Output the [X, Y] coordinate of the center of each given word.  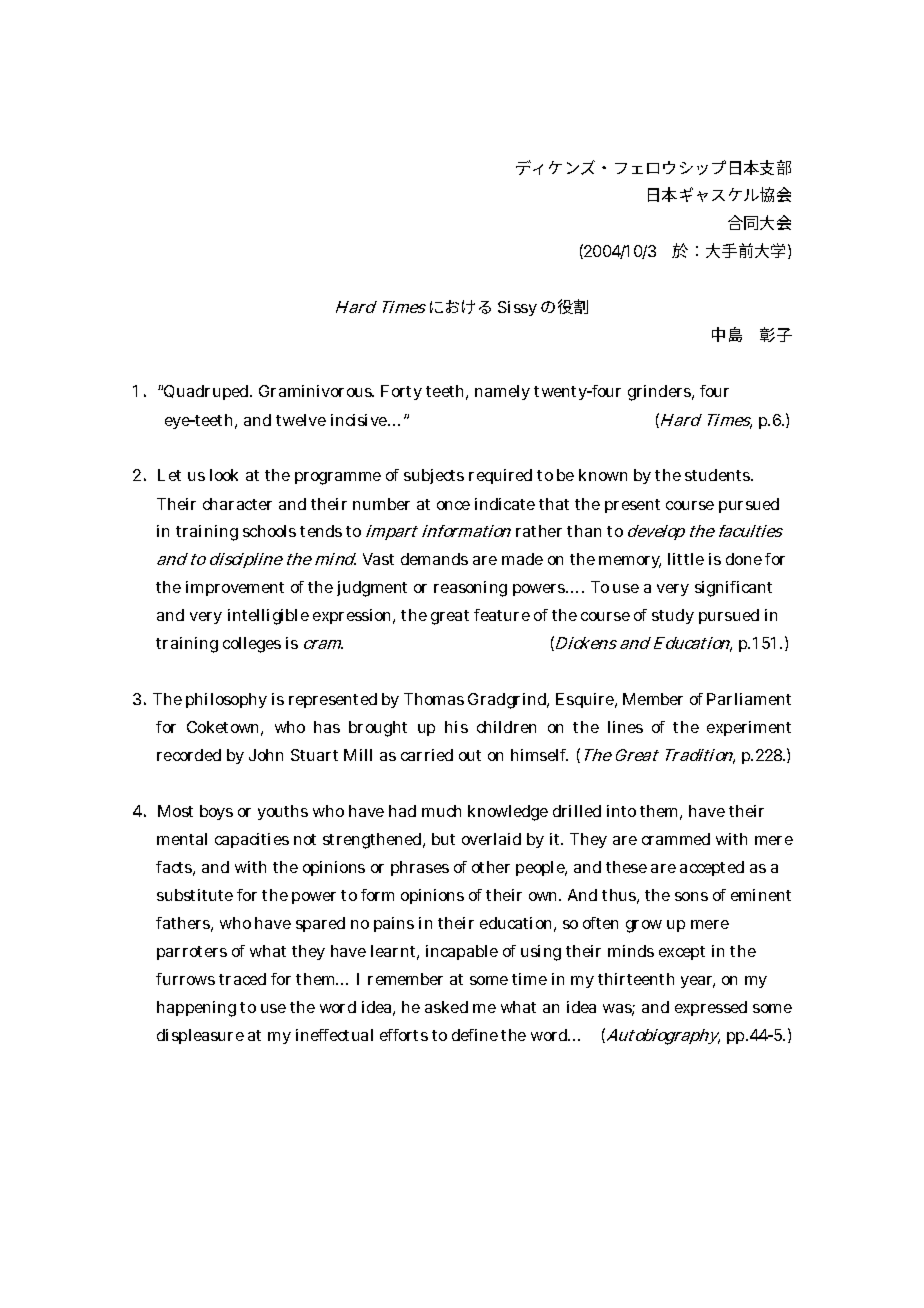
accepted [712, 868]
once [453, 505]
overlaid [491, 839]
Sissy [517, 308]
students [719, 475]
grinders [661, 393]
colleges [252, 645]
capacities [252, 840]
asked [446, 1007]
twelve [301, 420]
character [237, 504]
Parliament [749, 699]
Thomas [434, 699]
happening [196, 1009]
